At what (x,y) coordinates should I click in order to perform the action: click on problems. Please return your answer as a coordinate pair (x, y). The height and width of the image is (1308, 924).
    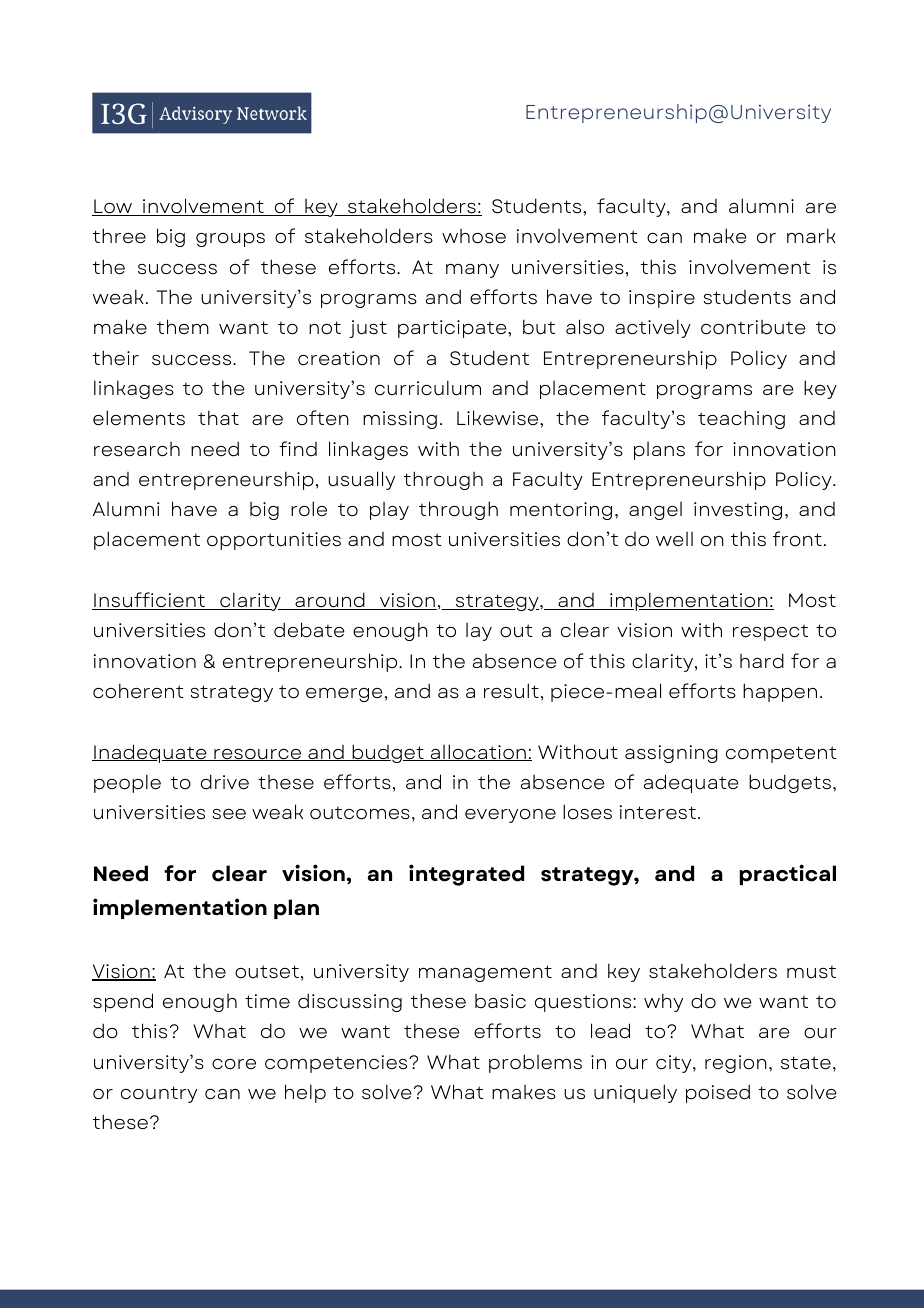
    Looking at the image, I should click on (535, 1063).
